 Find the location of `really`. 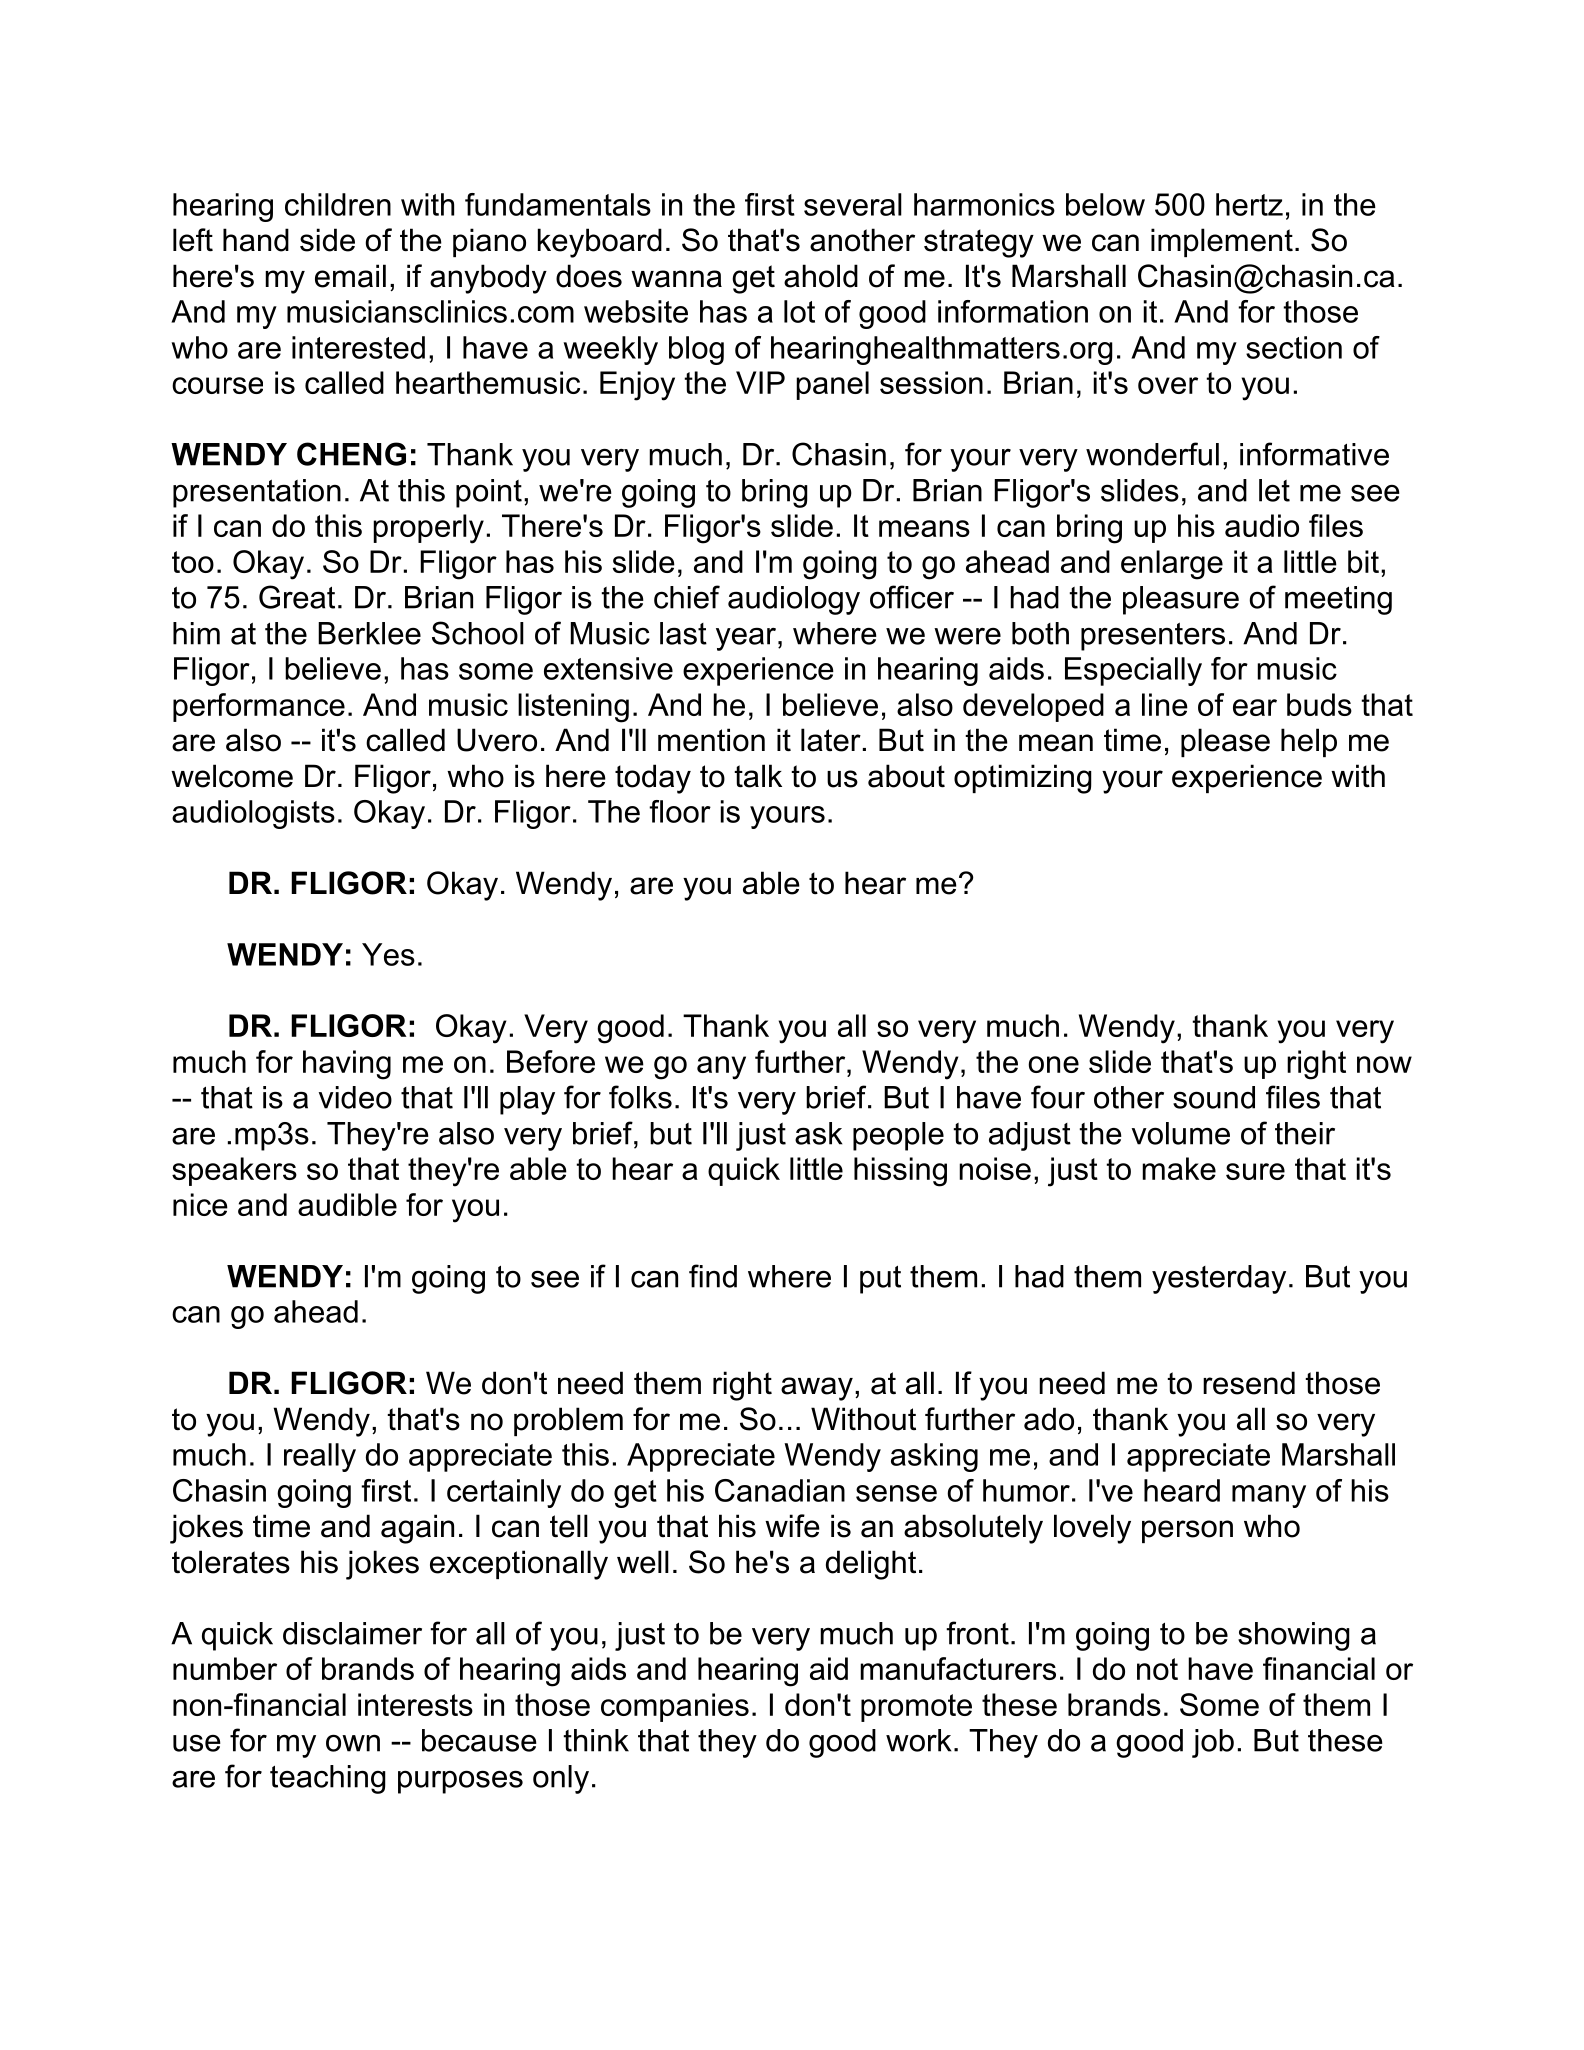

really is located at coordinates (320, 1457).
